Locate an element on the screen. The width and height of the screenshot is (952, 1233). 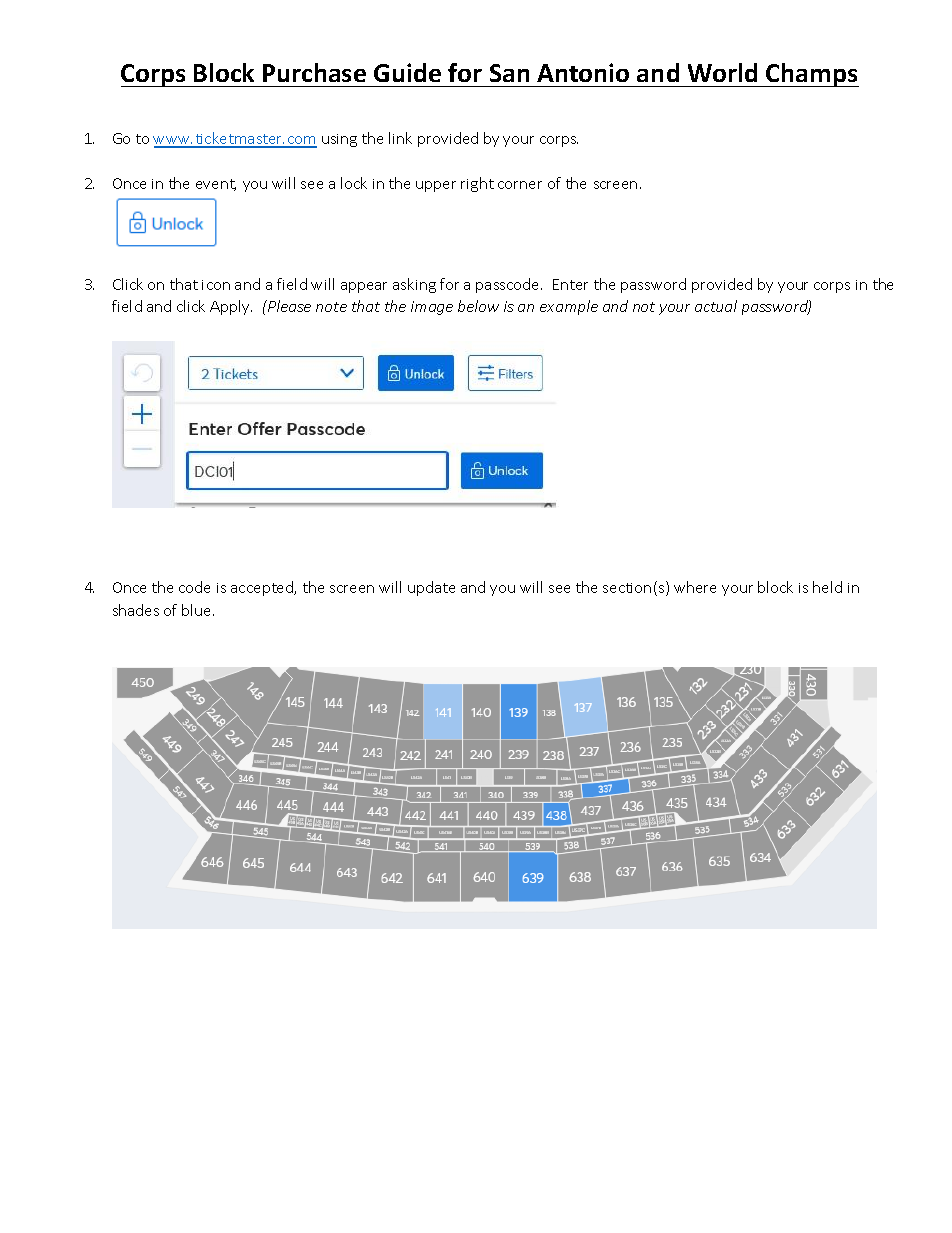
actual is located at coordinates (716, 306).
